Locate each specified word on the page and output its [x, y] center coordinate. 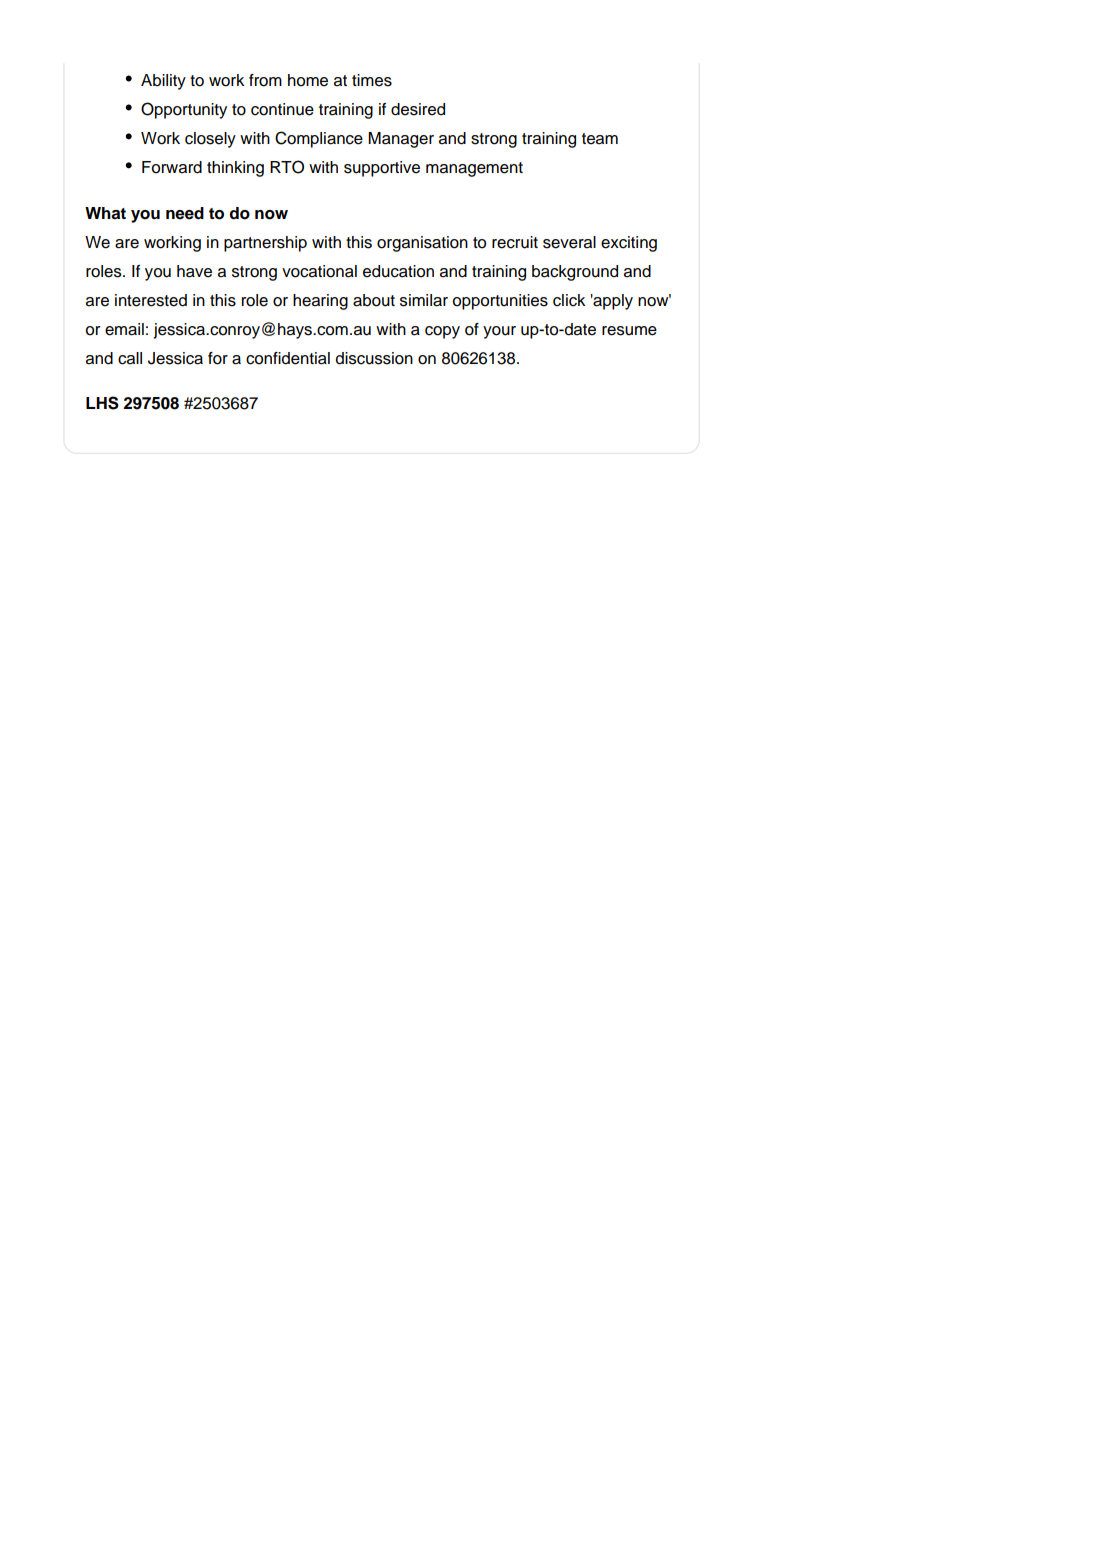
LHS [102, 403]
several [569, 242]
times [372, 80]
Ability [163, 82]
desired [418, 109]
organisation [422, 244]
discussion [374, 358]
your [499, 332]
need [185, 213]
